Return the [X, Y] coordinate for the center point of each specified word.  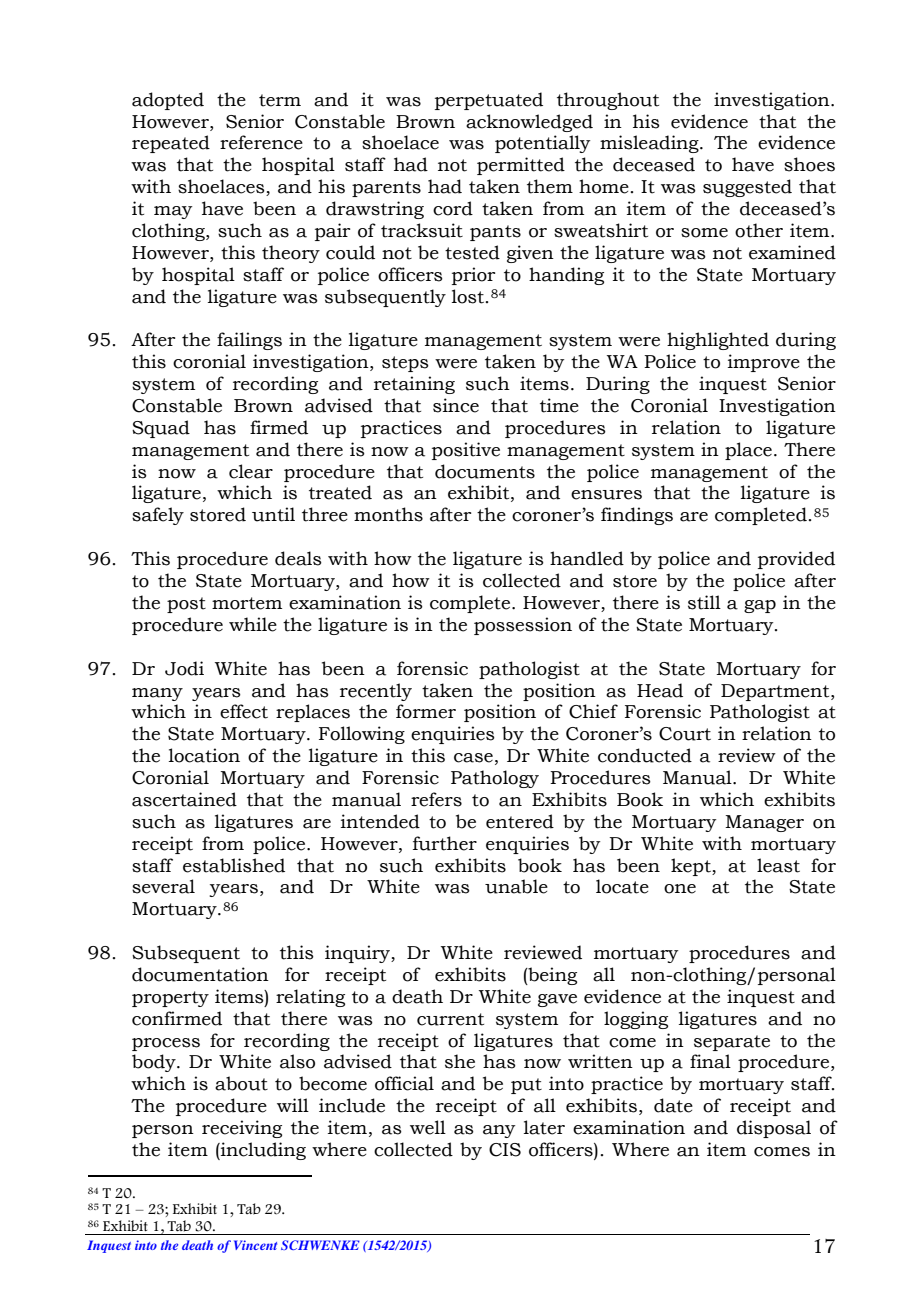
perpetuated [489, 101]
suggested [747, 188]
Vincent [255, 1245]
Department [776, 692]
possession [523, 626]
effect [244, 711]
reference [261, 142]
